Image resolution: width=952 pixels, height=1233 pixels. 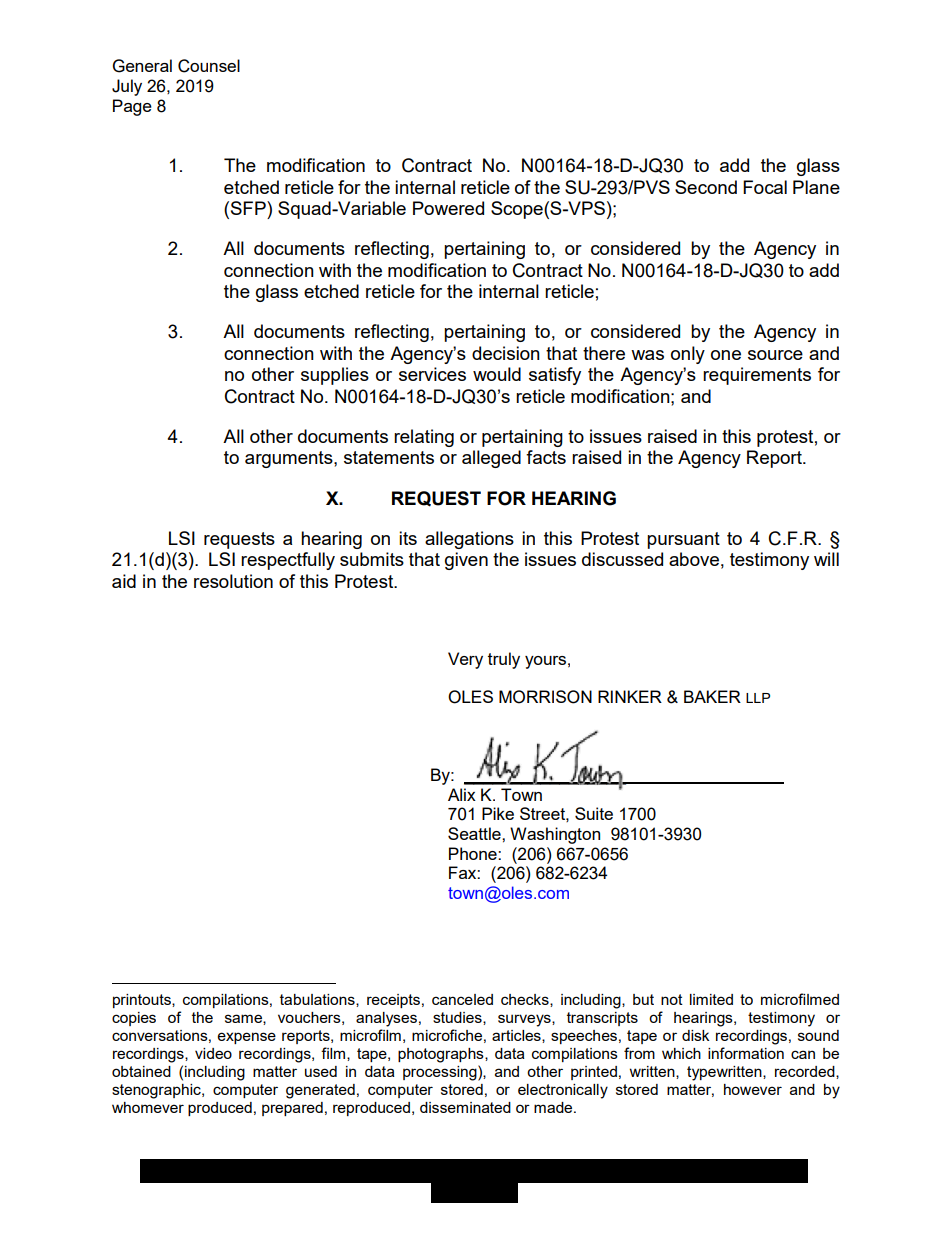 I want to click on SFP, so click(x=249, y=208).
